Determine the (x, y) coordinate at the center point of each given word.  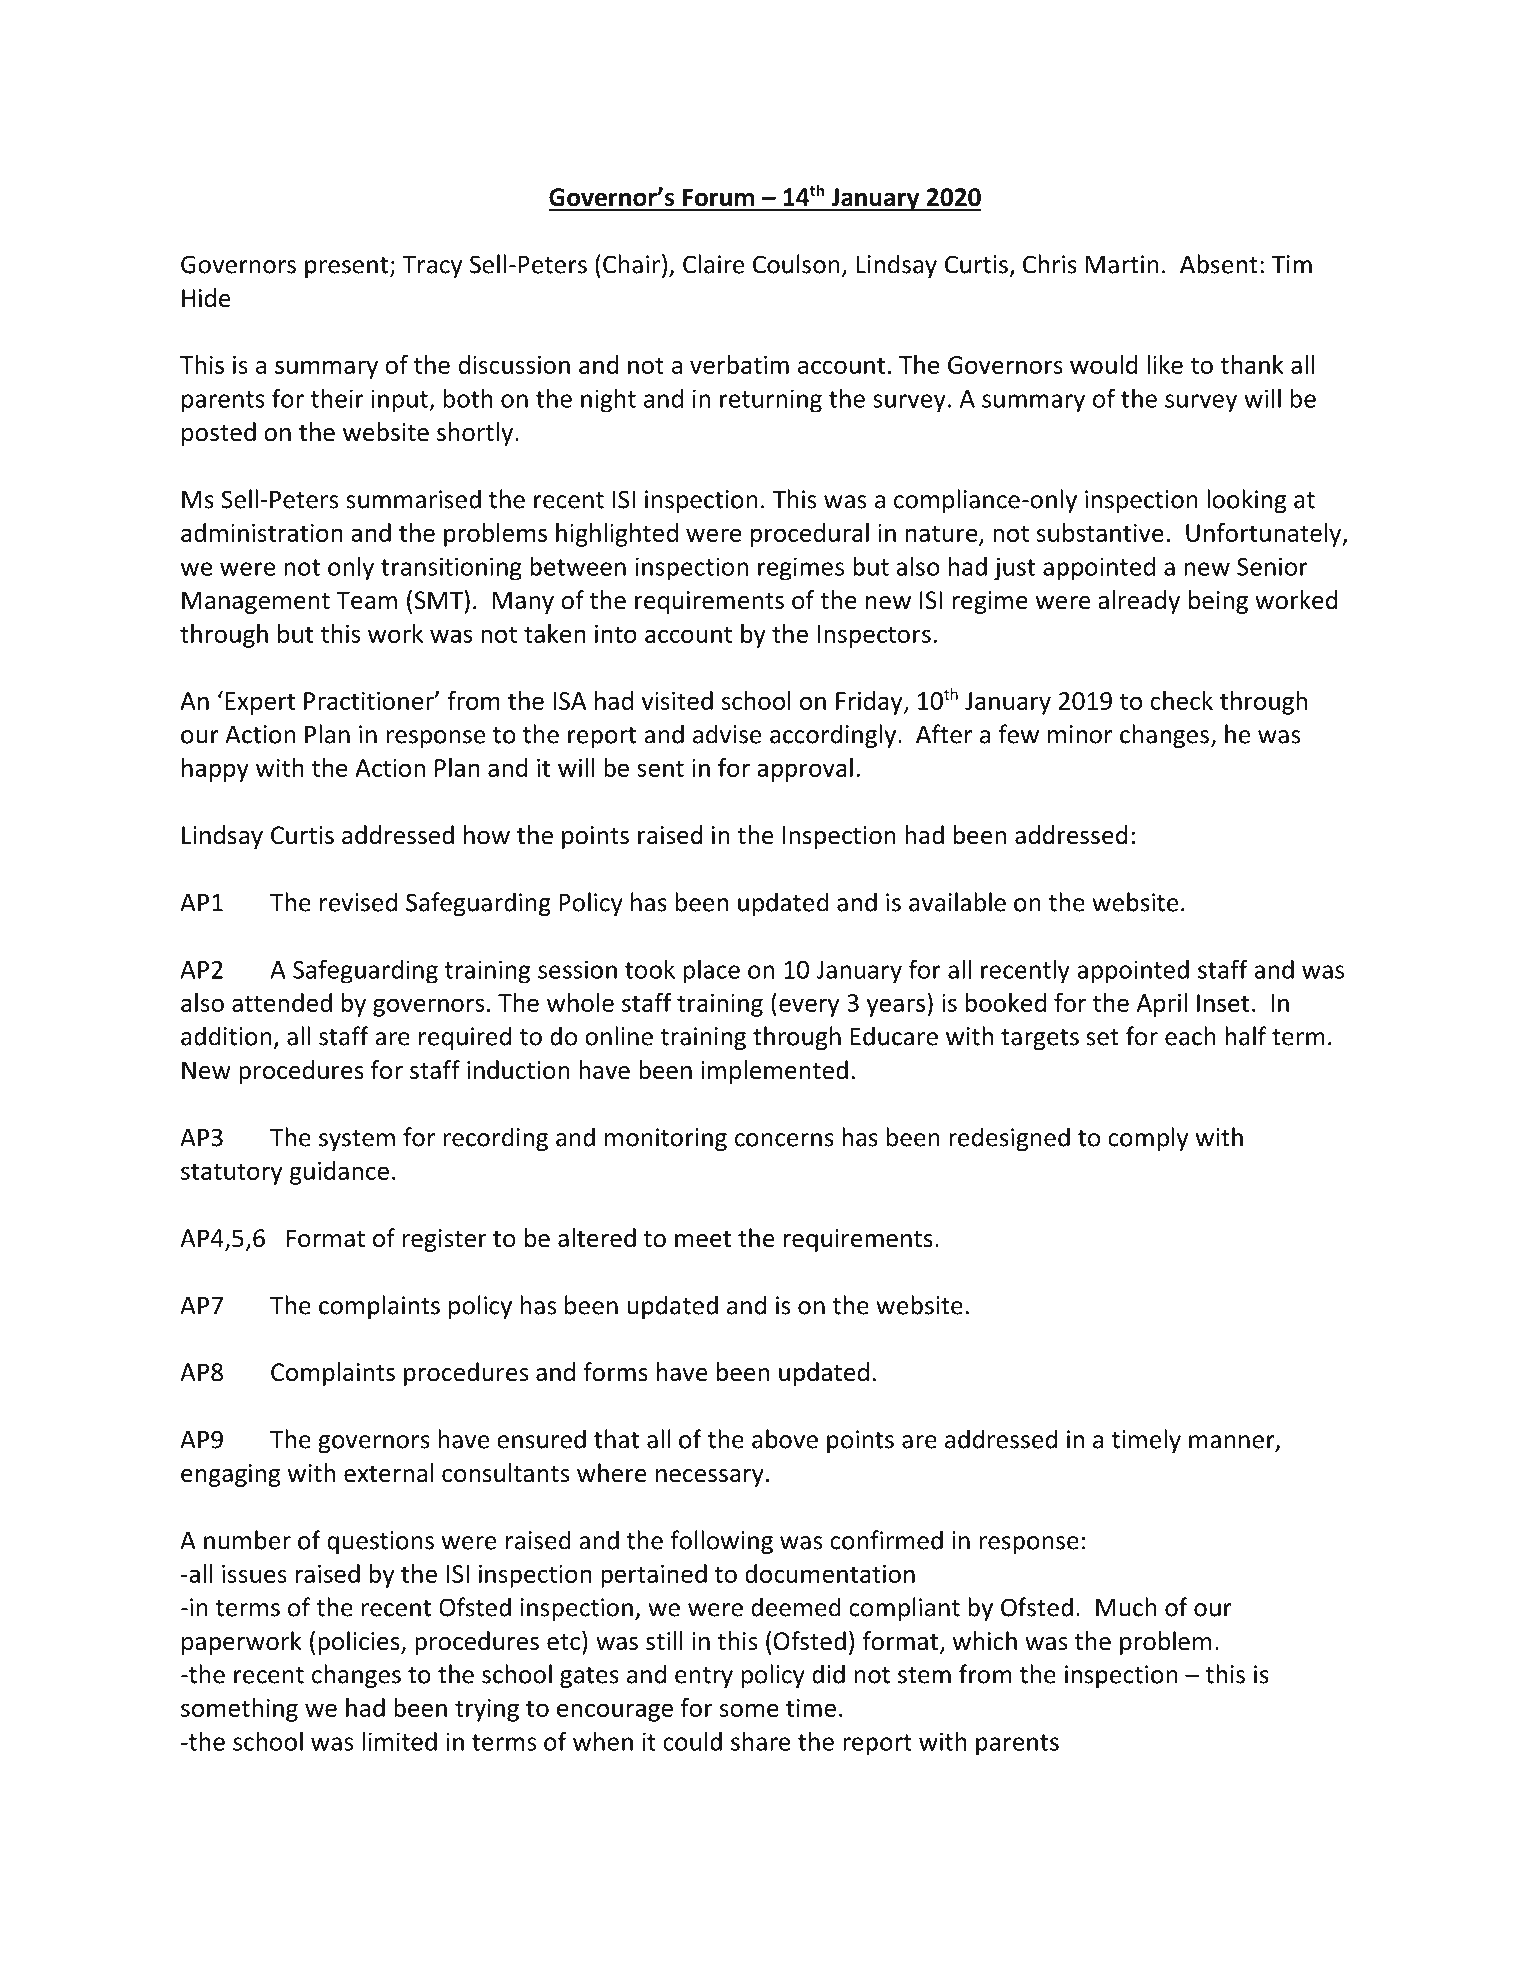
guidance (339, 1173)
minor (1080, 734)
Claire (713, 264)
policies (360, 1643)
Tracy (432, 267)
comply (1148, 1139)
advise (727, 734)
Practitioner (370, 701)
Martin (1122, 264)
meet (703, 1239)
